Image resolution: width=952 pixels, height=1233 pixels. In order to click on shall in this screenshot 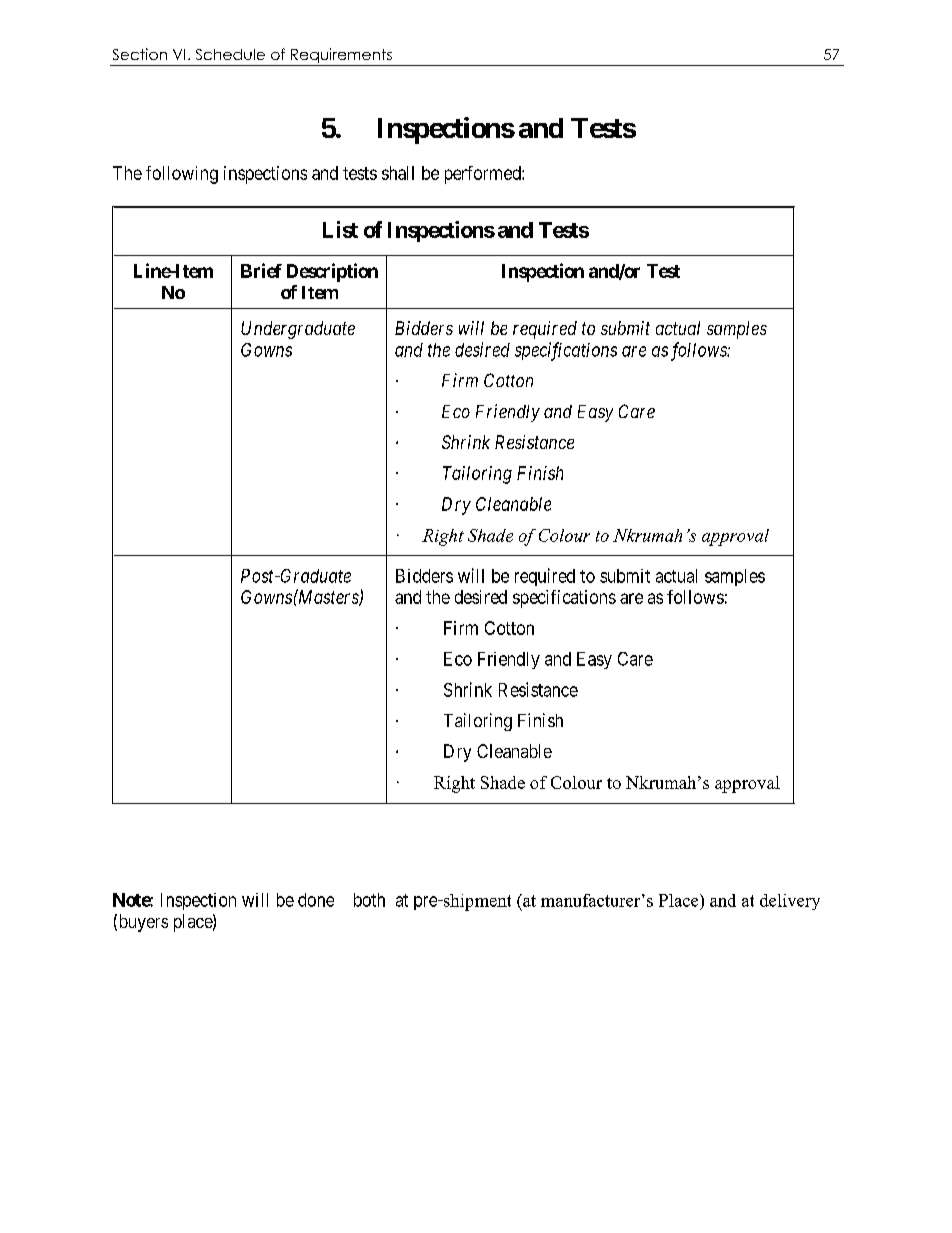, I will do `click(398, 173)`.
